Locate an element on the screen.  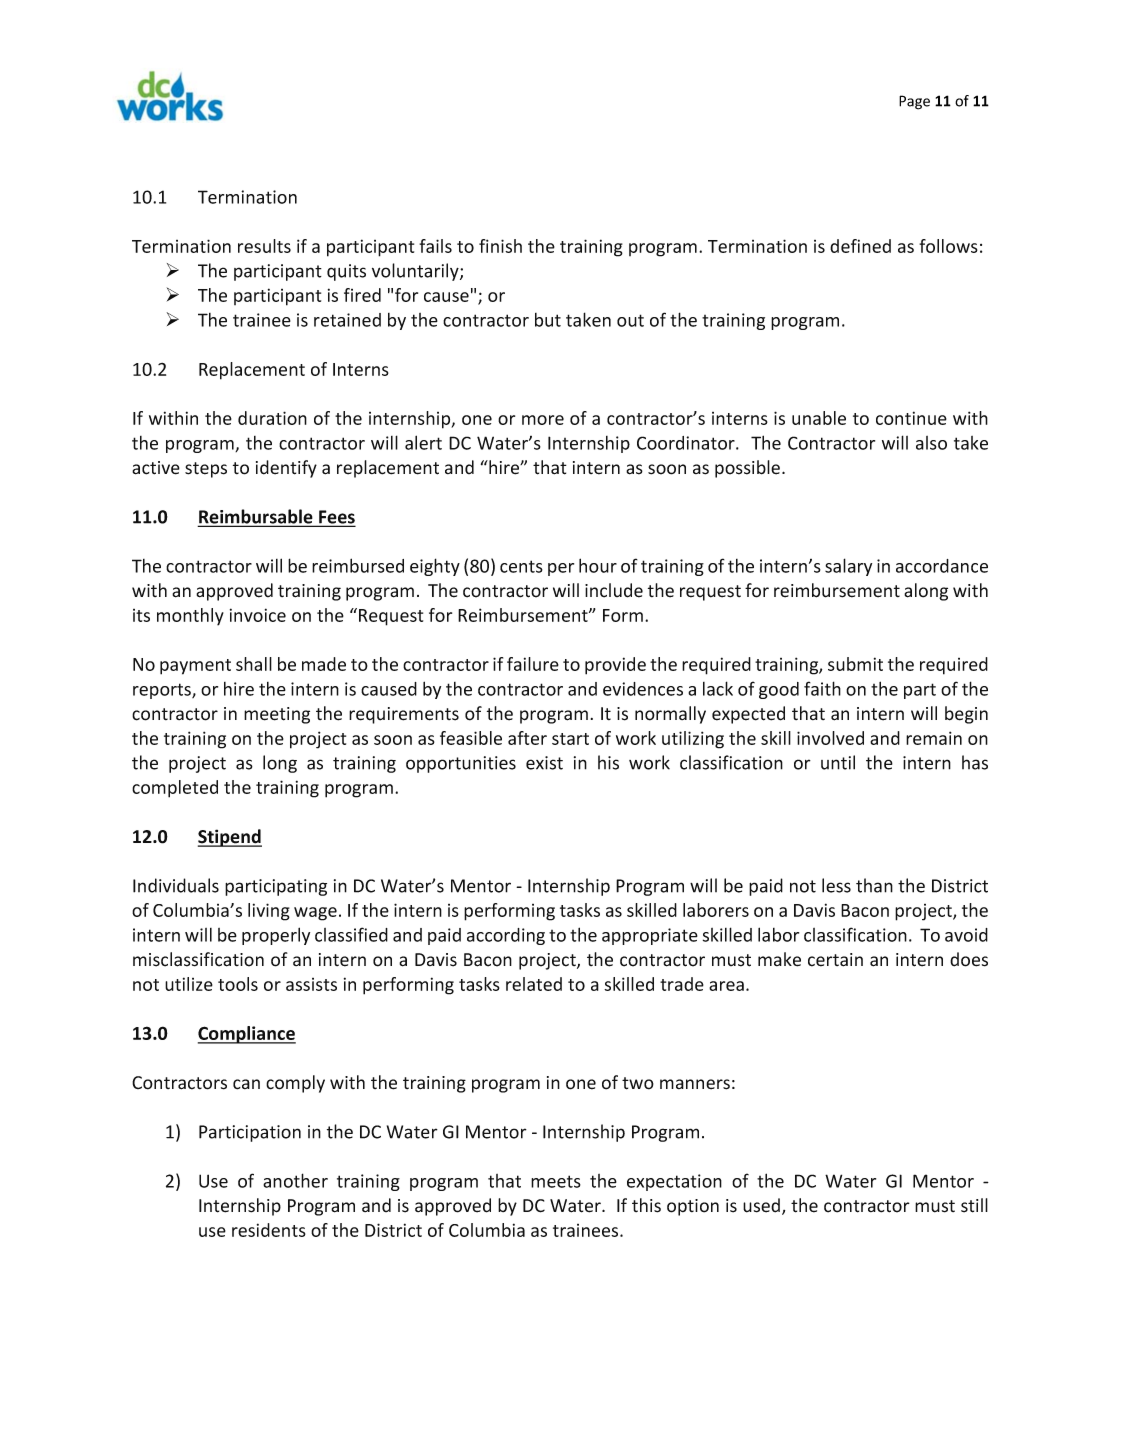
results is located at coordinates (264, 246).
